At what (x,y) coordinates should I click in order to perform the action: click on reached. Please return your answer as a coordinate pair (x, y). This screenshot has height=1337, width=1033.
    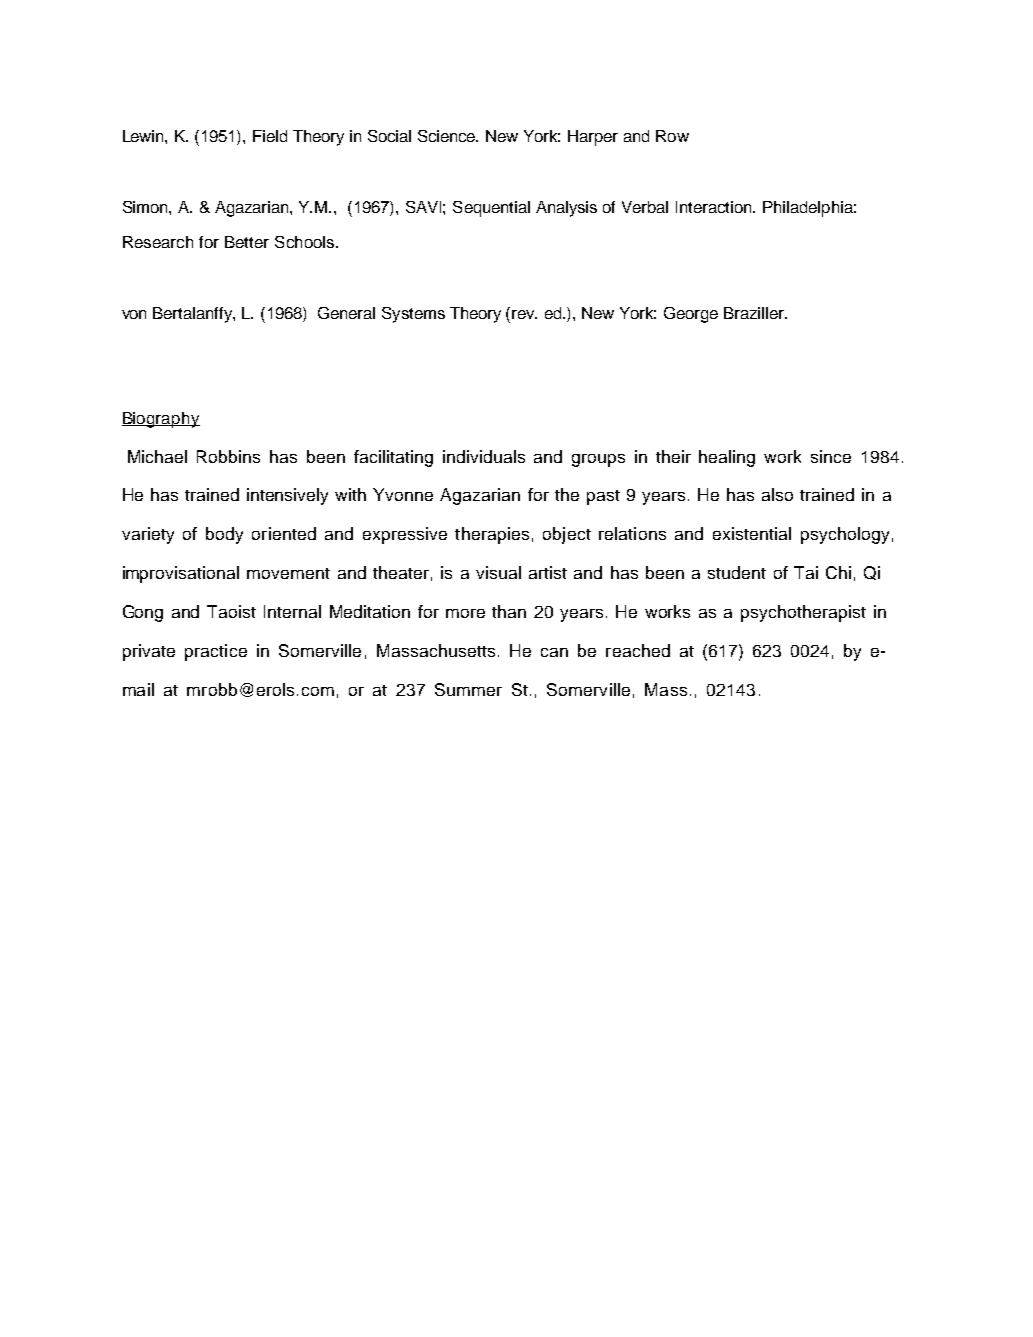
    Looking at the image, I should click on (638, 650).
